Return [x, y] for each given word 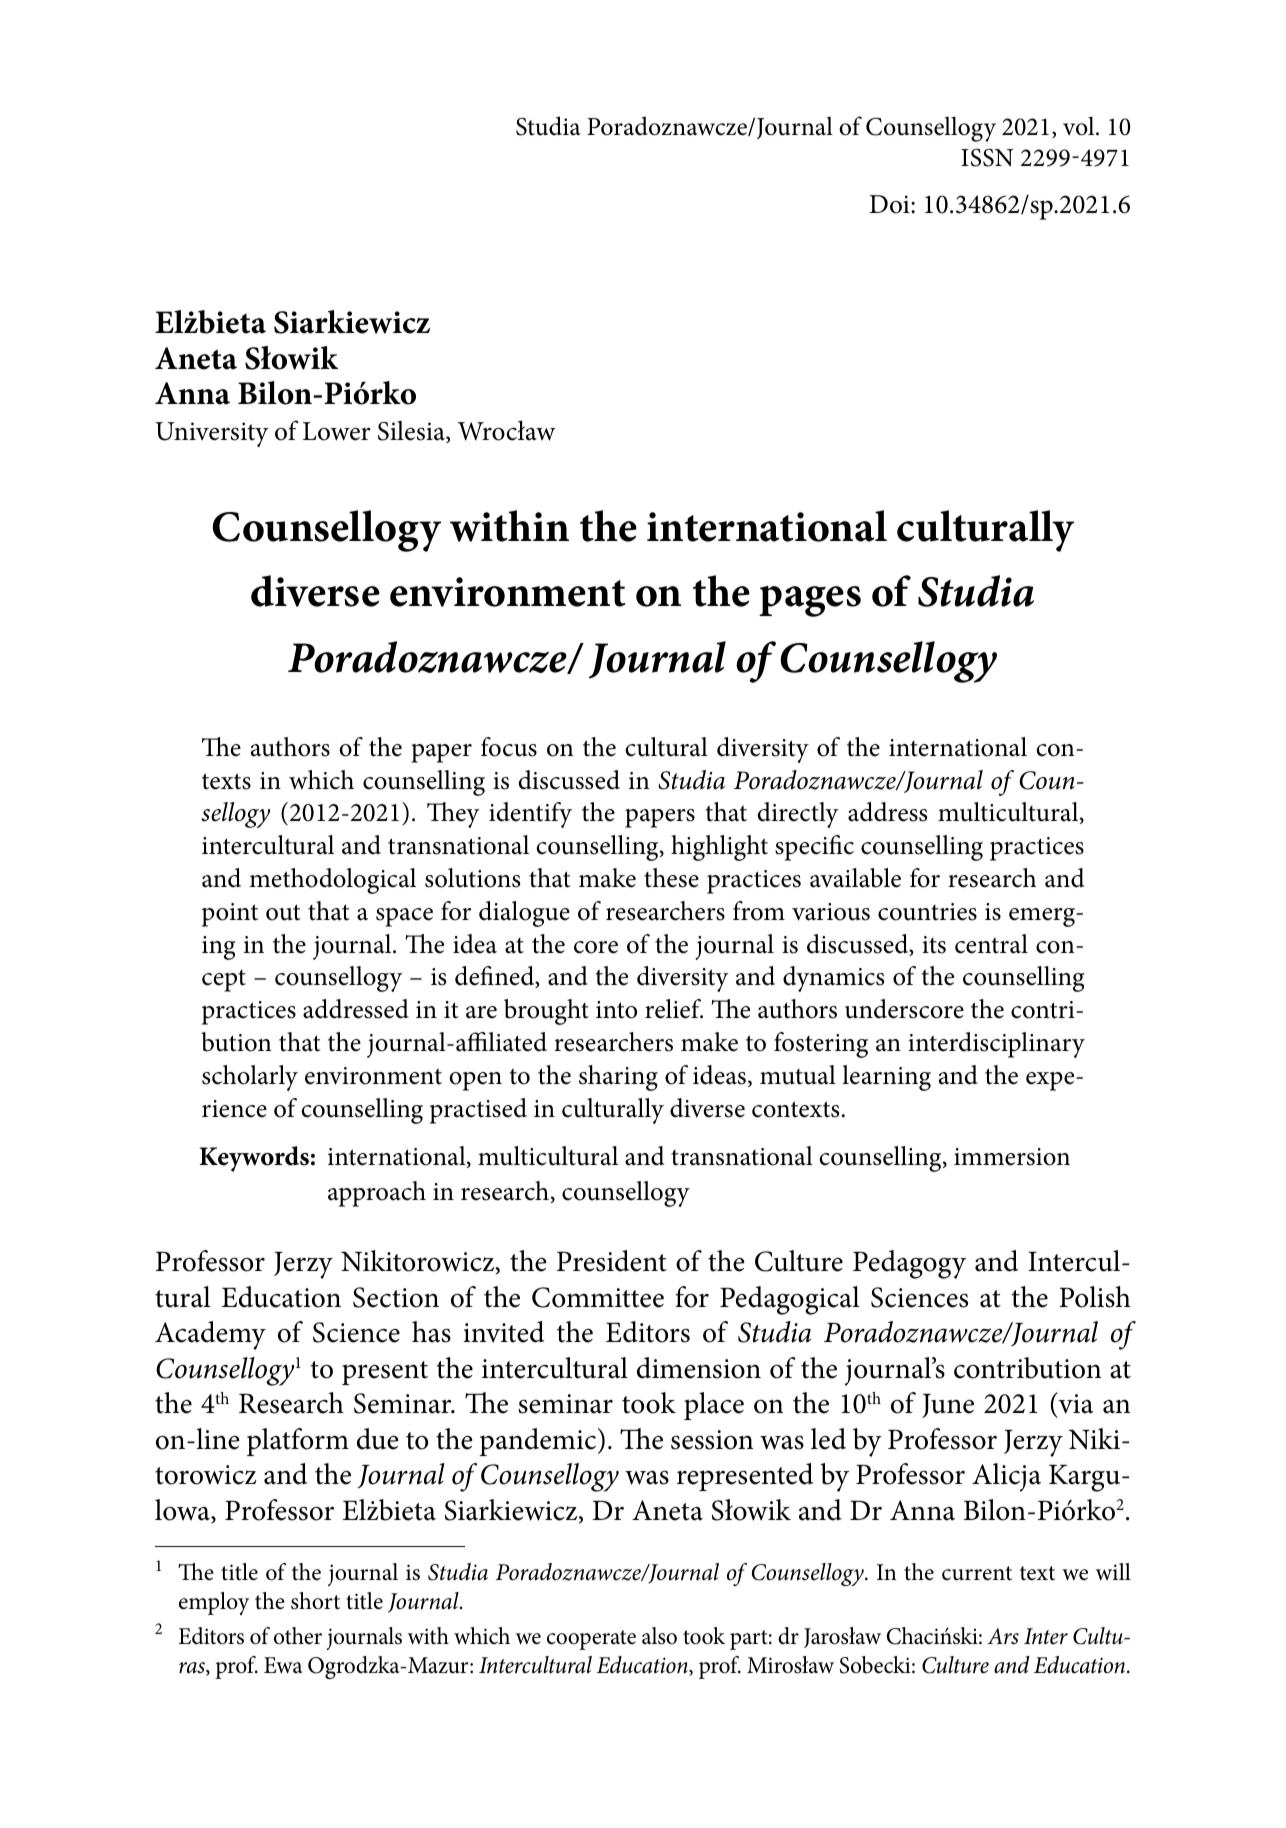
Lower [337, 431]
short [315, 1601]
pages [810, 601]
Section [396, 1297]
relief [674, 1009]
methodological [332, 881]
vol [1080, 126]
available [855, 878]
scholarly [250, 1078]
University [212, 434]
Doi [890, 204]
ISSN [987, 157]
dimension [699, 1368]
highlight [719, 848]
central [991, 944]
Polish [1095, 1297]
